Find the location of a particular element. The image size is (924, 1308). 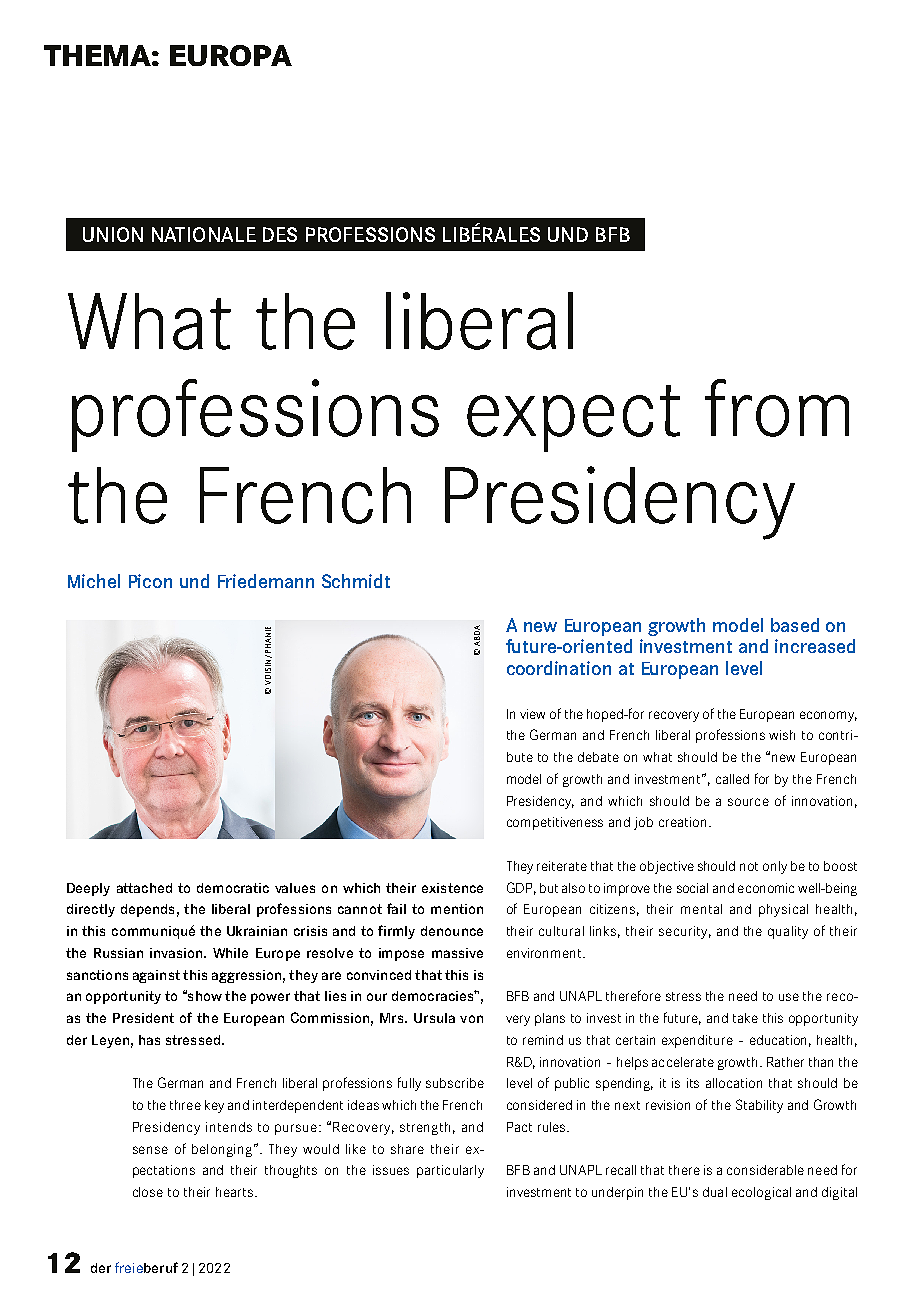

based is located at coordinates (795, 625).
